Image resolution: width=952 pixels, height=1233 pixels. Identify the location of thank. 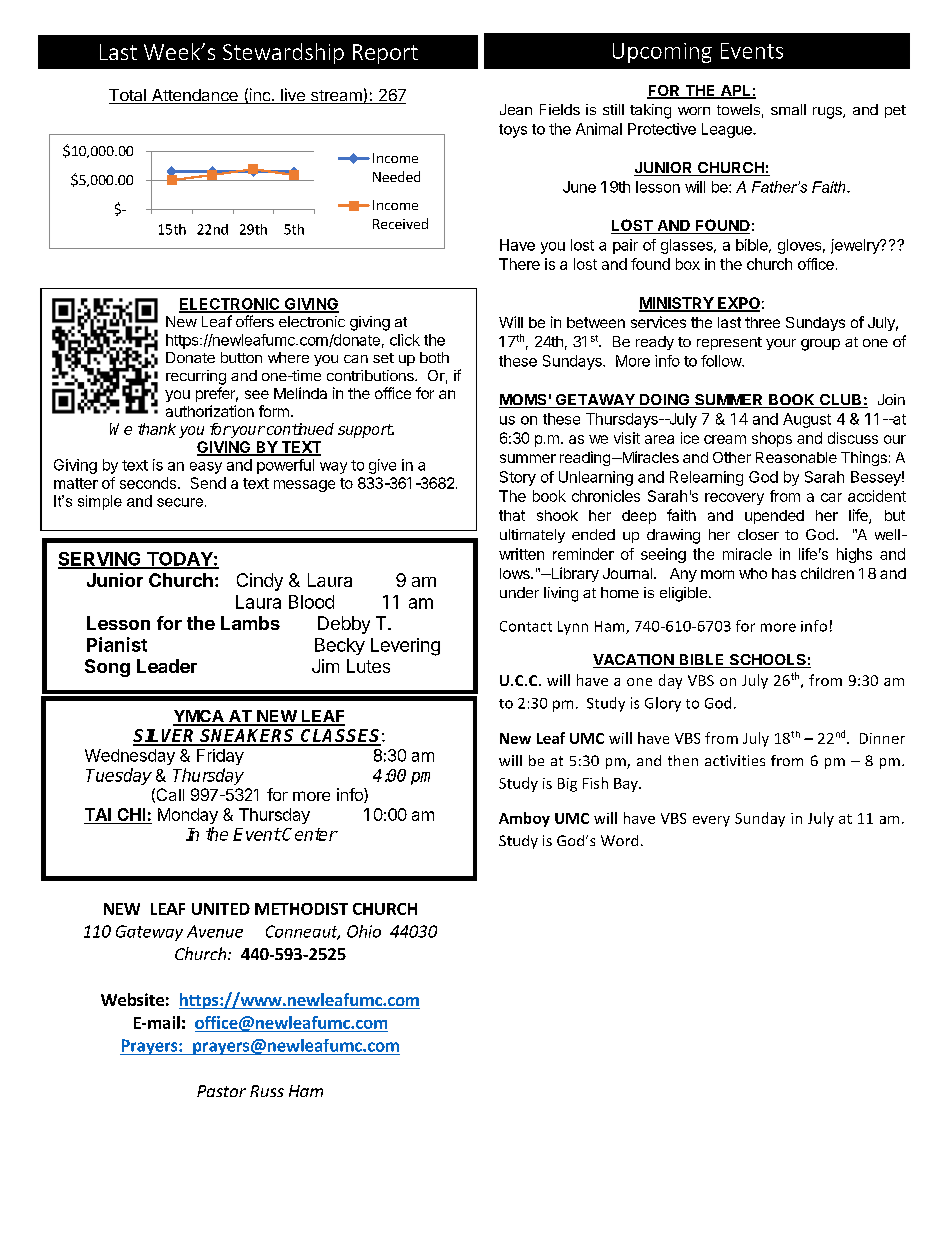
(157, 429).
